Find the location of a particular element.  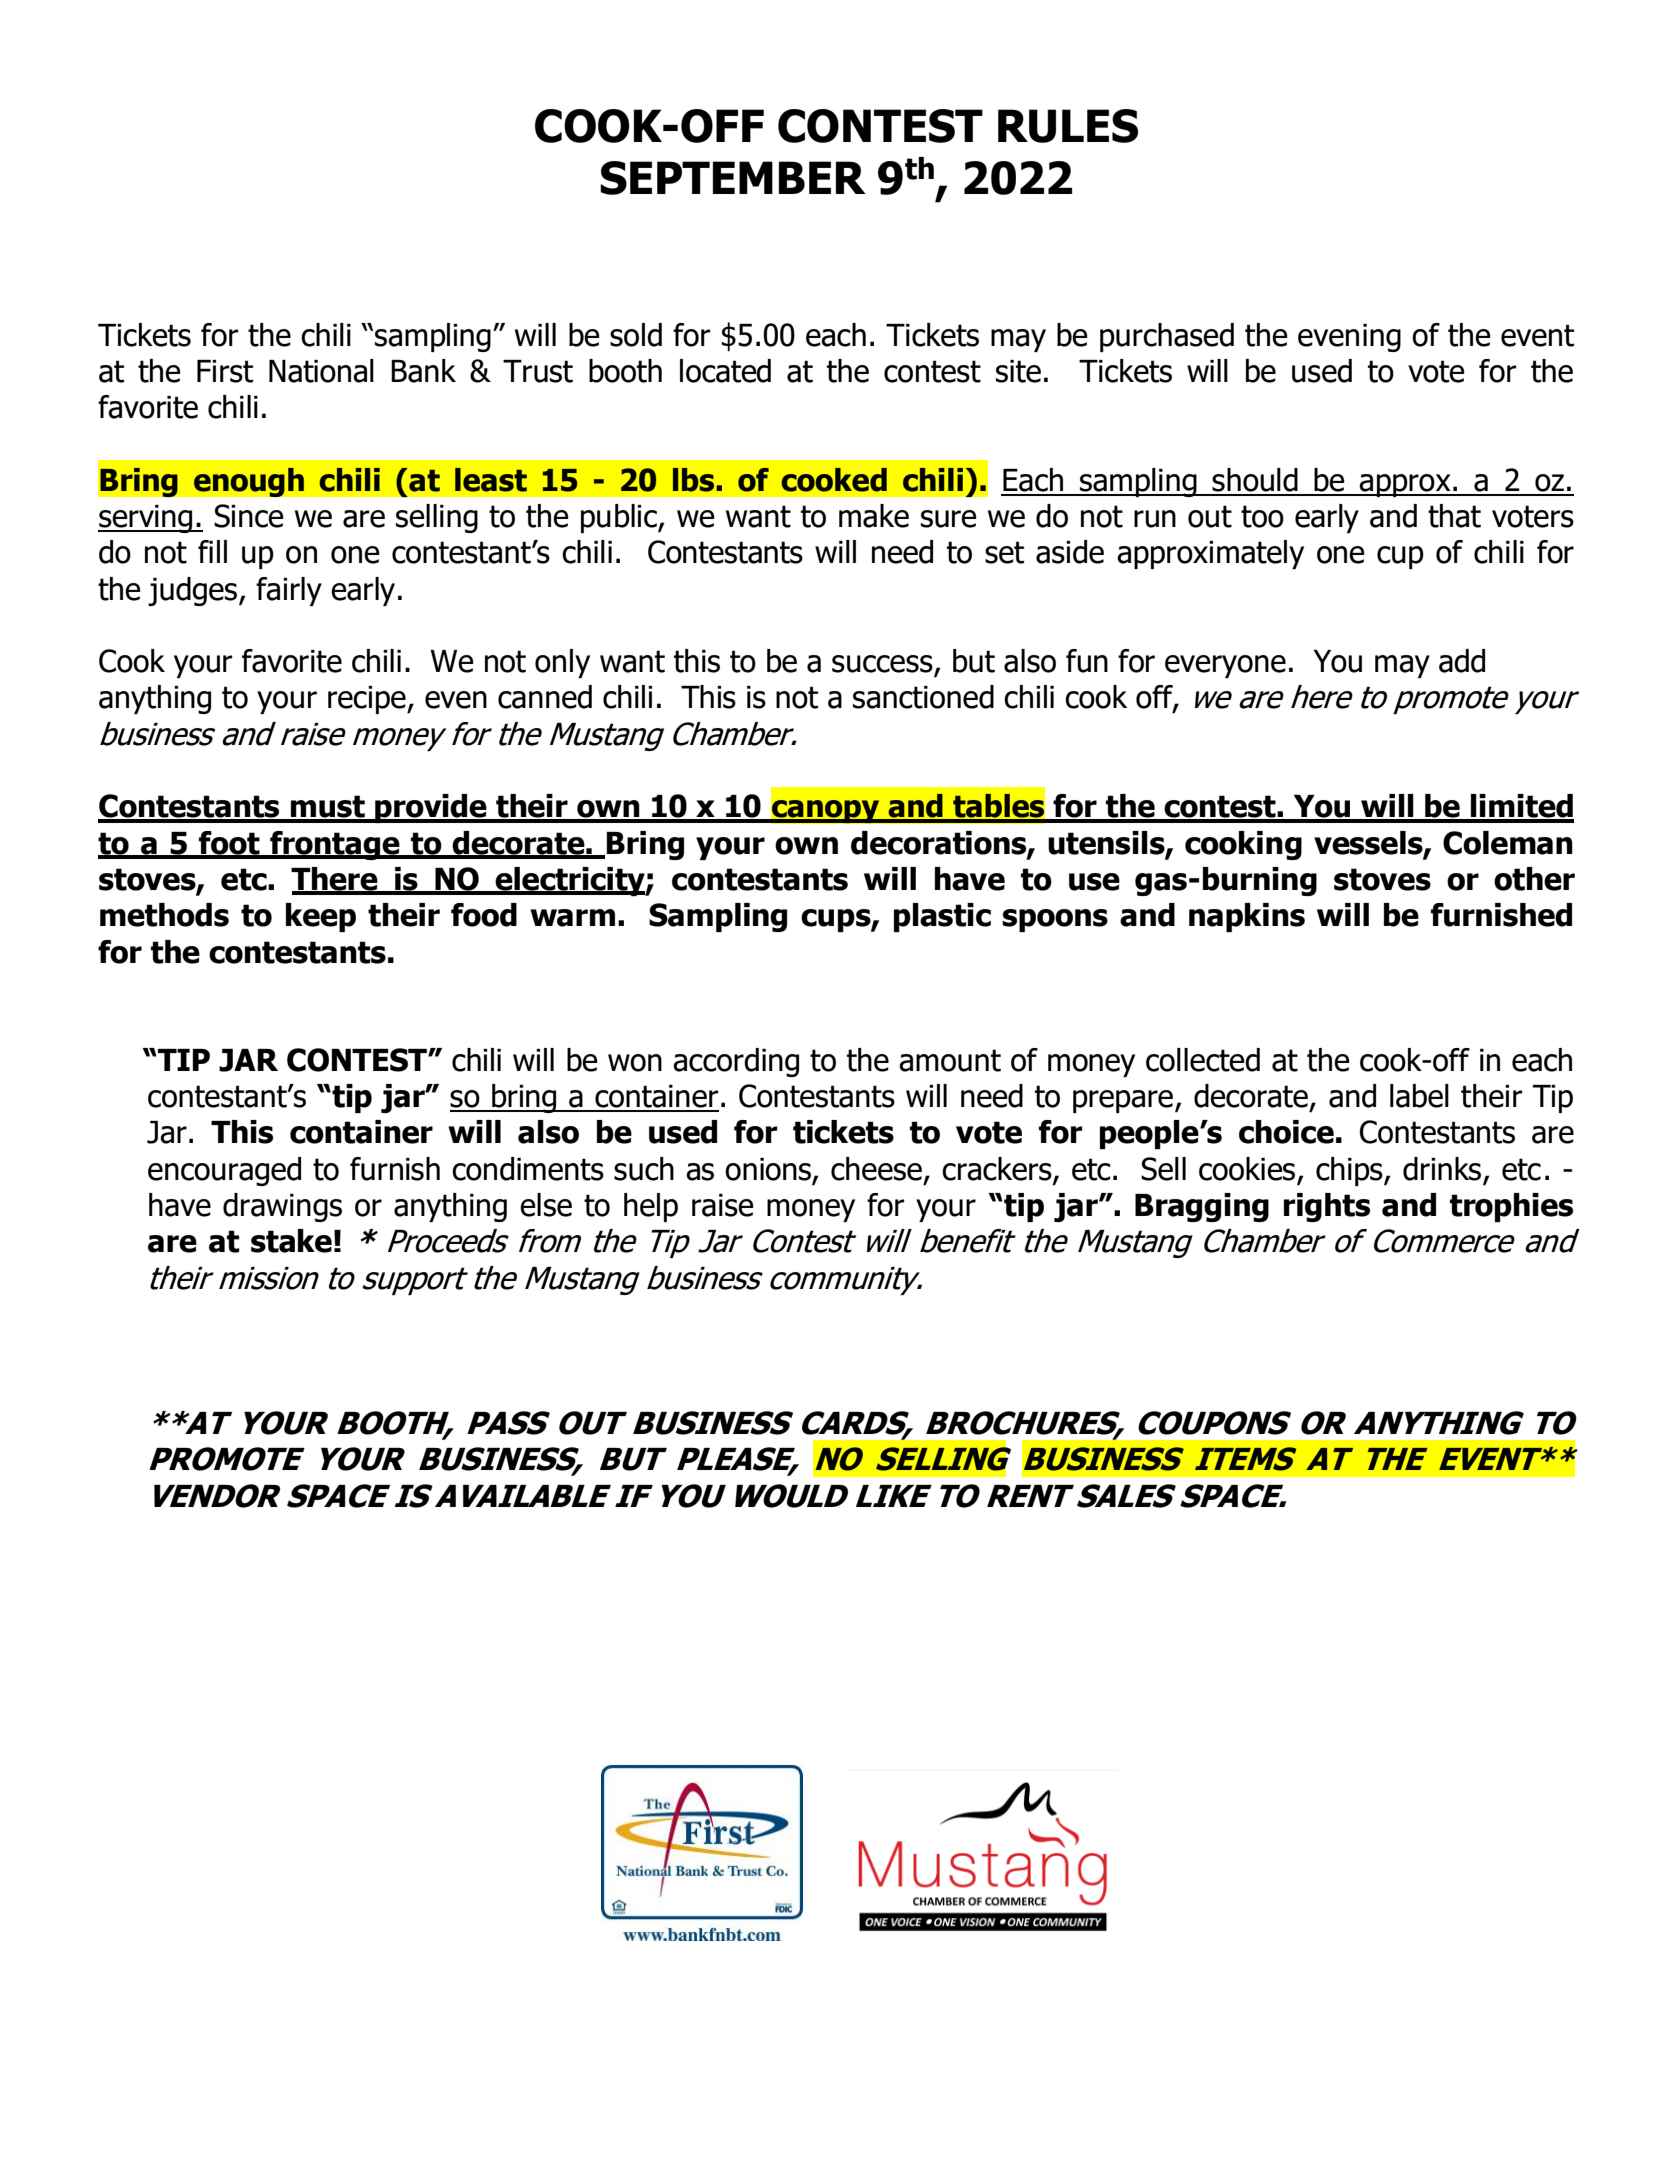

recipe is located at coordinates (368, 700).
